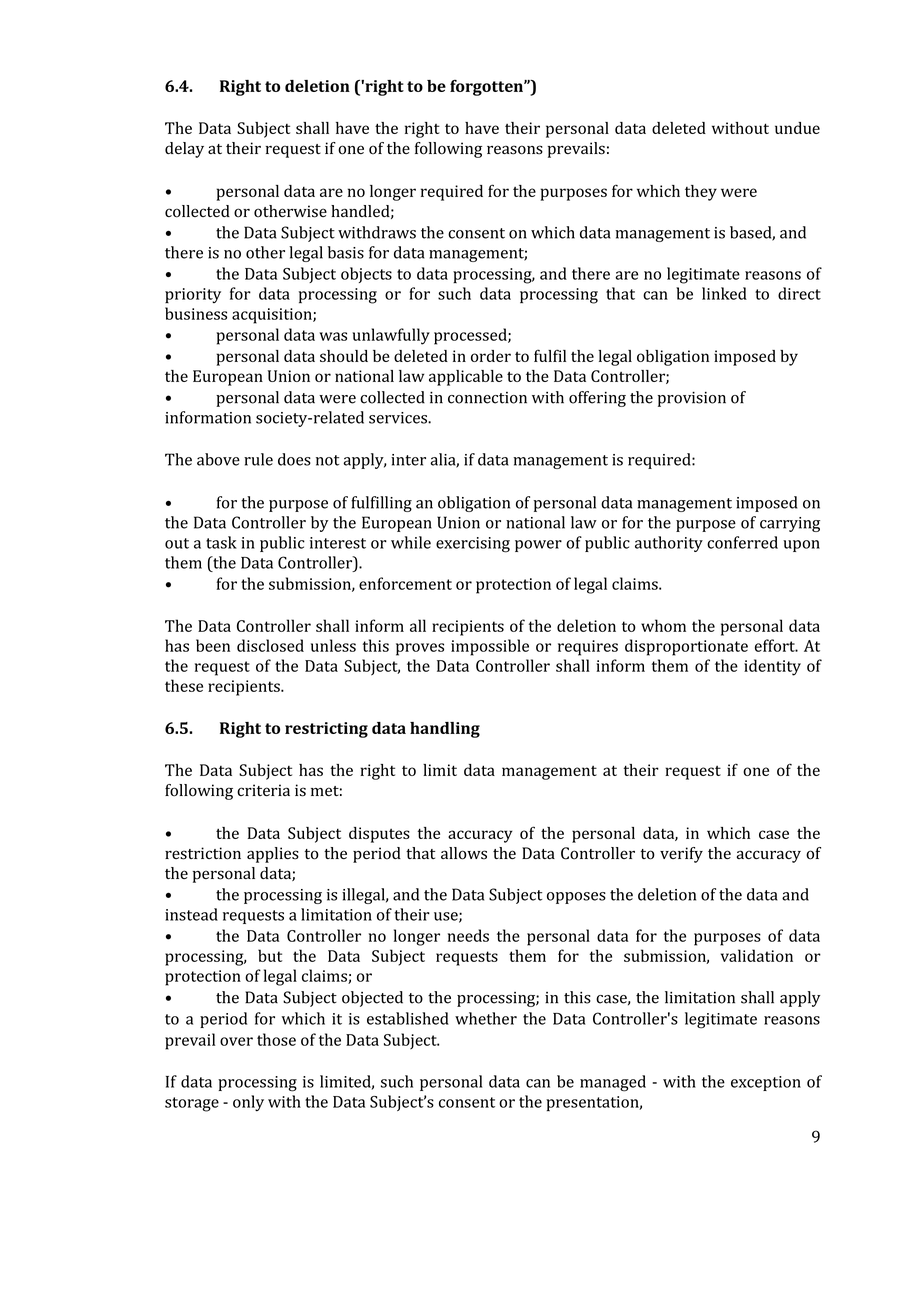  Describe the element at coordinates (724, 293) in the page. I see `linked` at that location.
